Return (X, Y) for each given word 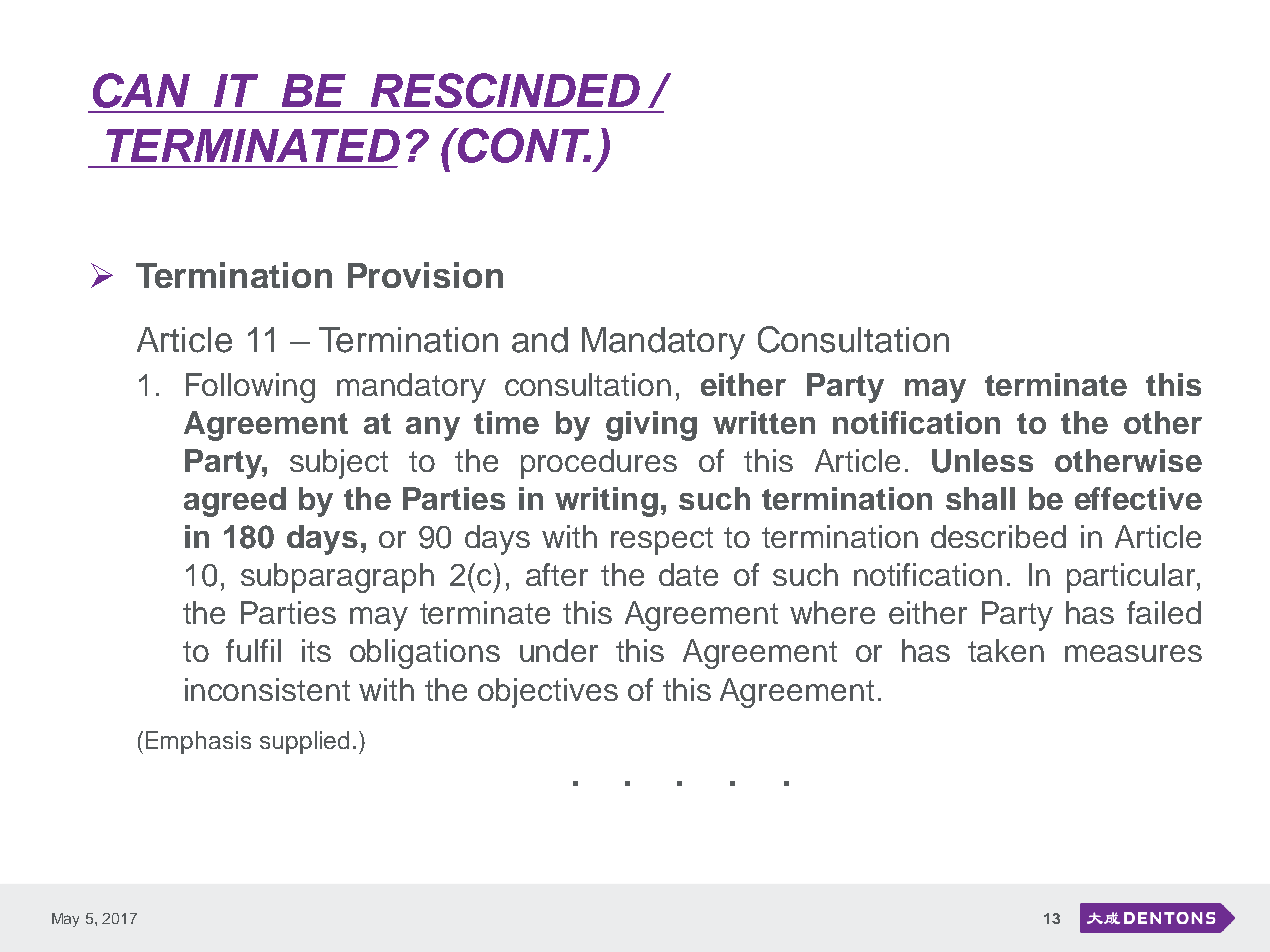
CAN (141, 90)
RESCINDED (505, 90)
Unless (982, 461)
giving (651, 426)
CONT (523, 145)
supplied (304, 742)
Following (250, 388)
